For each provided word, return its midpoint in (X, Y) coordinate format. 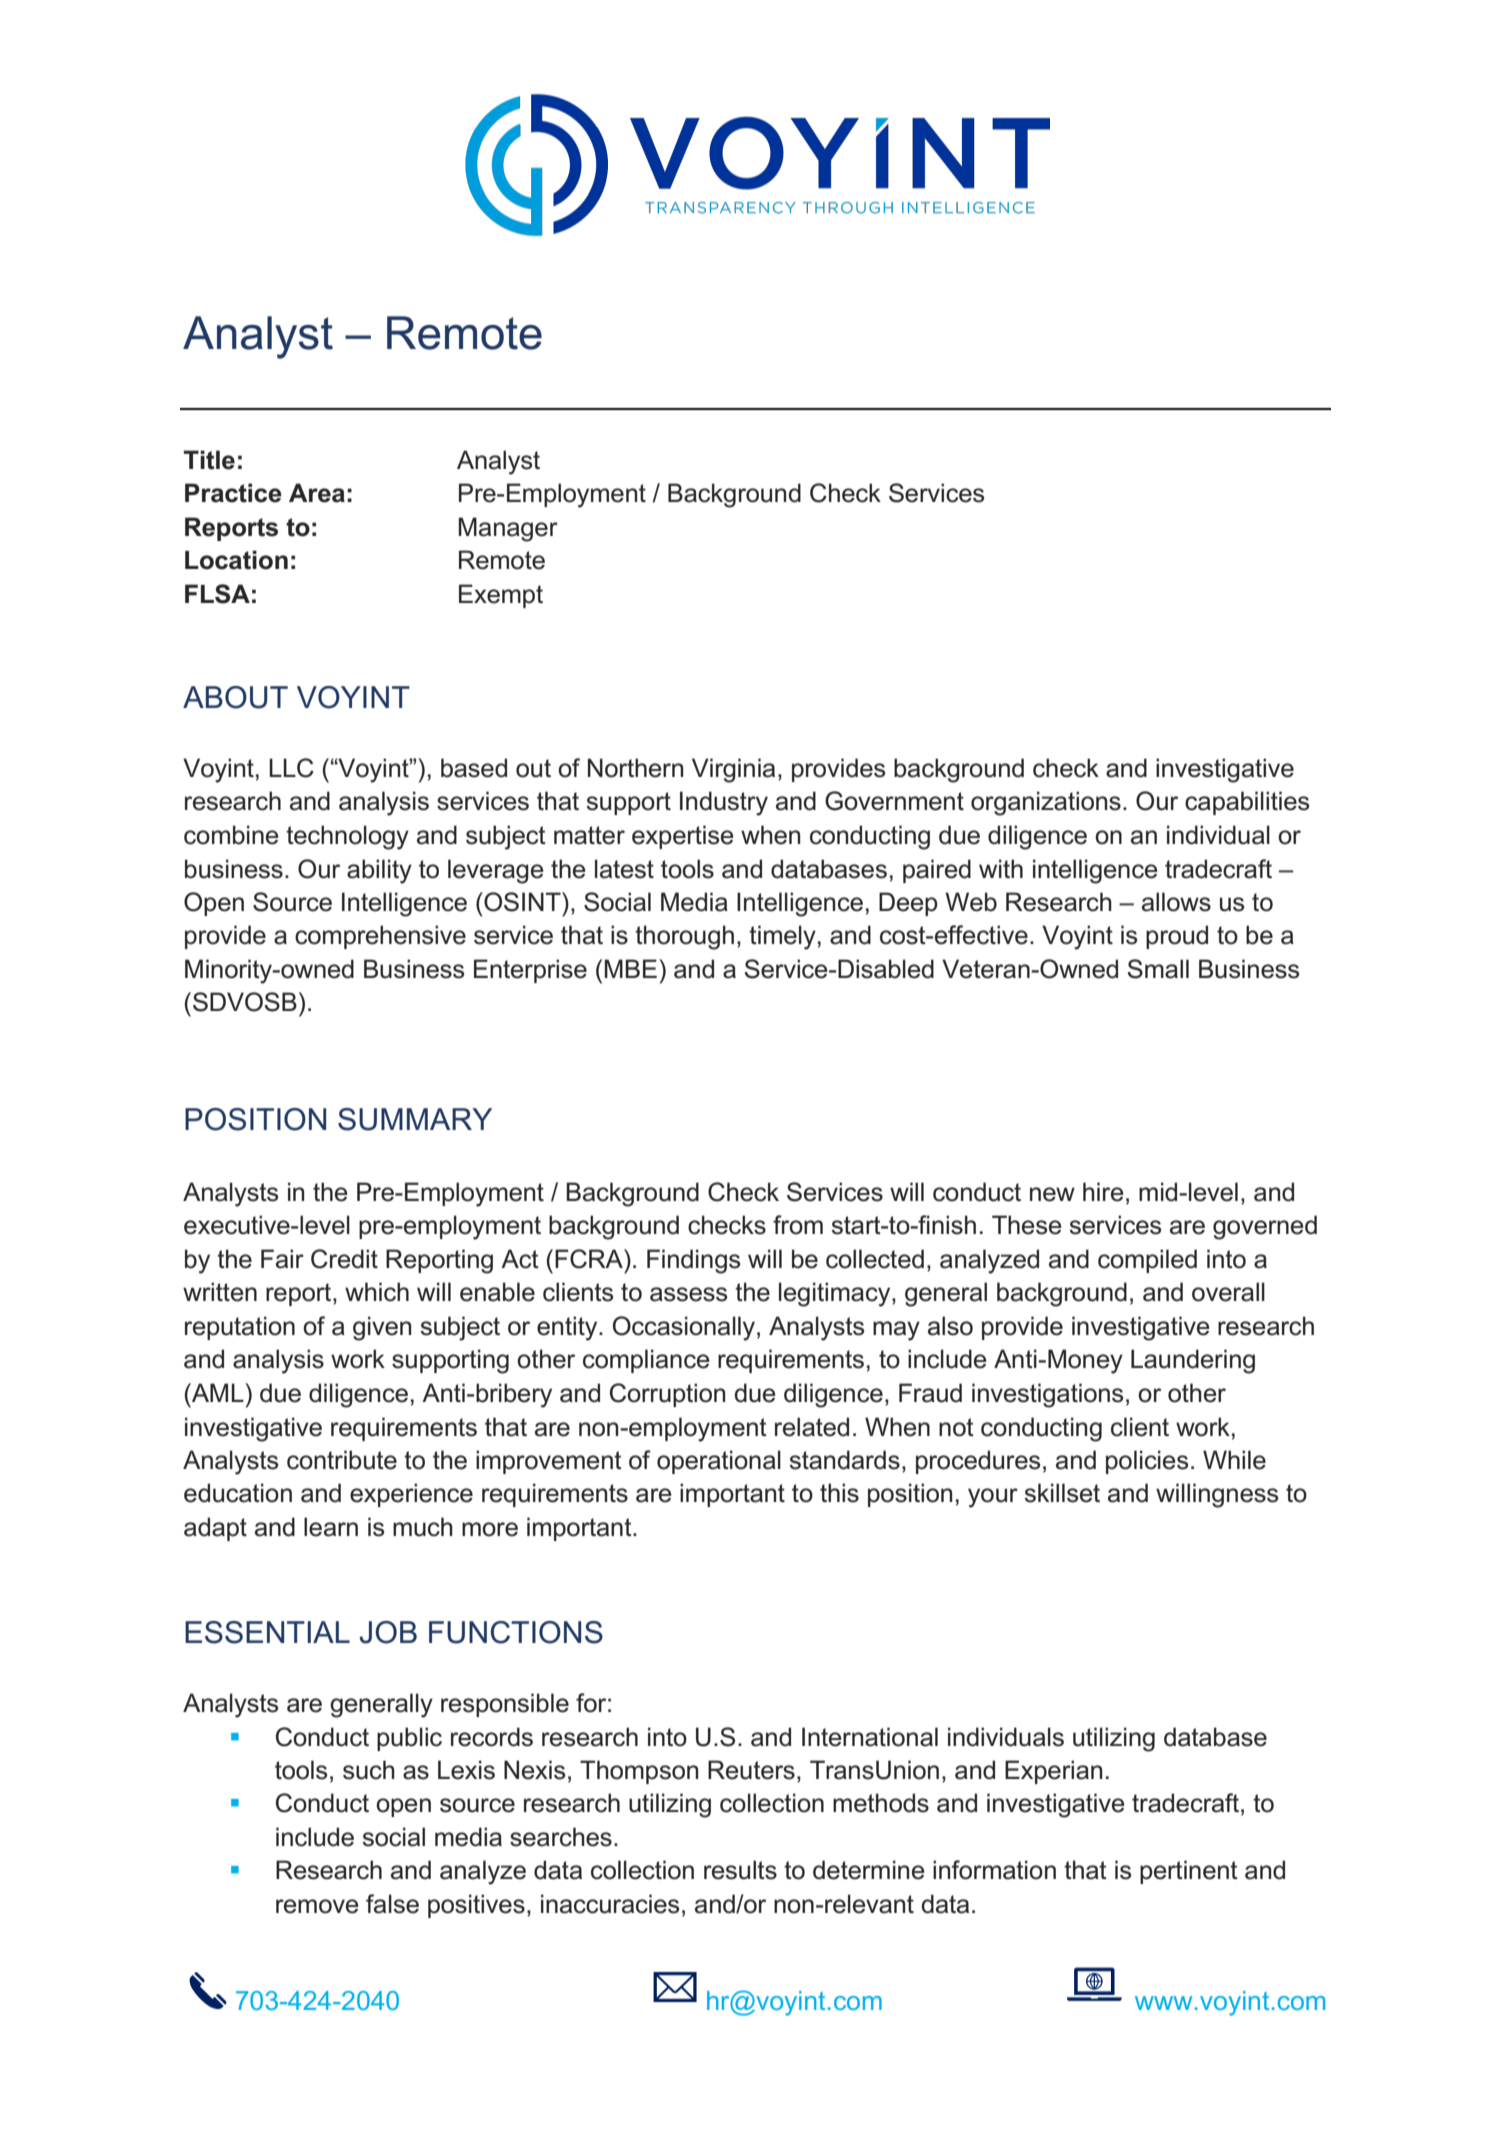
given (382, 1328)
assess (688, 1294)
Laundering (1193, 1361)
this (839, 1493)
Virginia (733, 770)
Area (317, 493)
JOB (388, 1632)
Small (1158, 969)
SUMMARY (415, 1119)
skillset (1062, 1493)
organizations (1046, 803)
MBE (630, 968)
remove (317, 1906)
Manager (508, 529)
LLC (291, 768)
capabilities (1247, 803)
